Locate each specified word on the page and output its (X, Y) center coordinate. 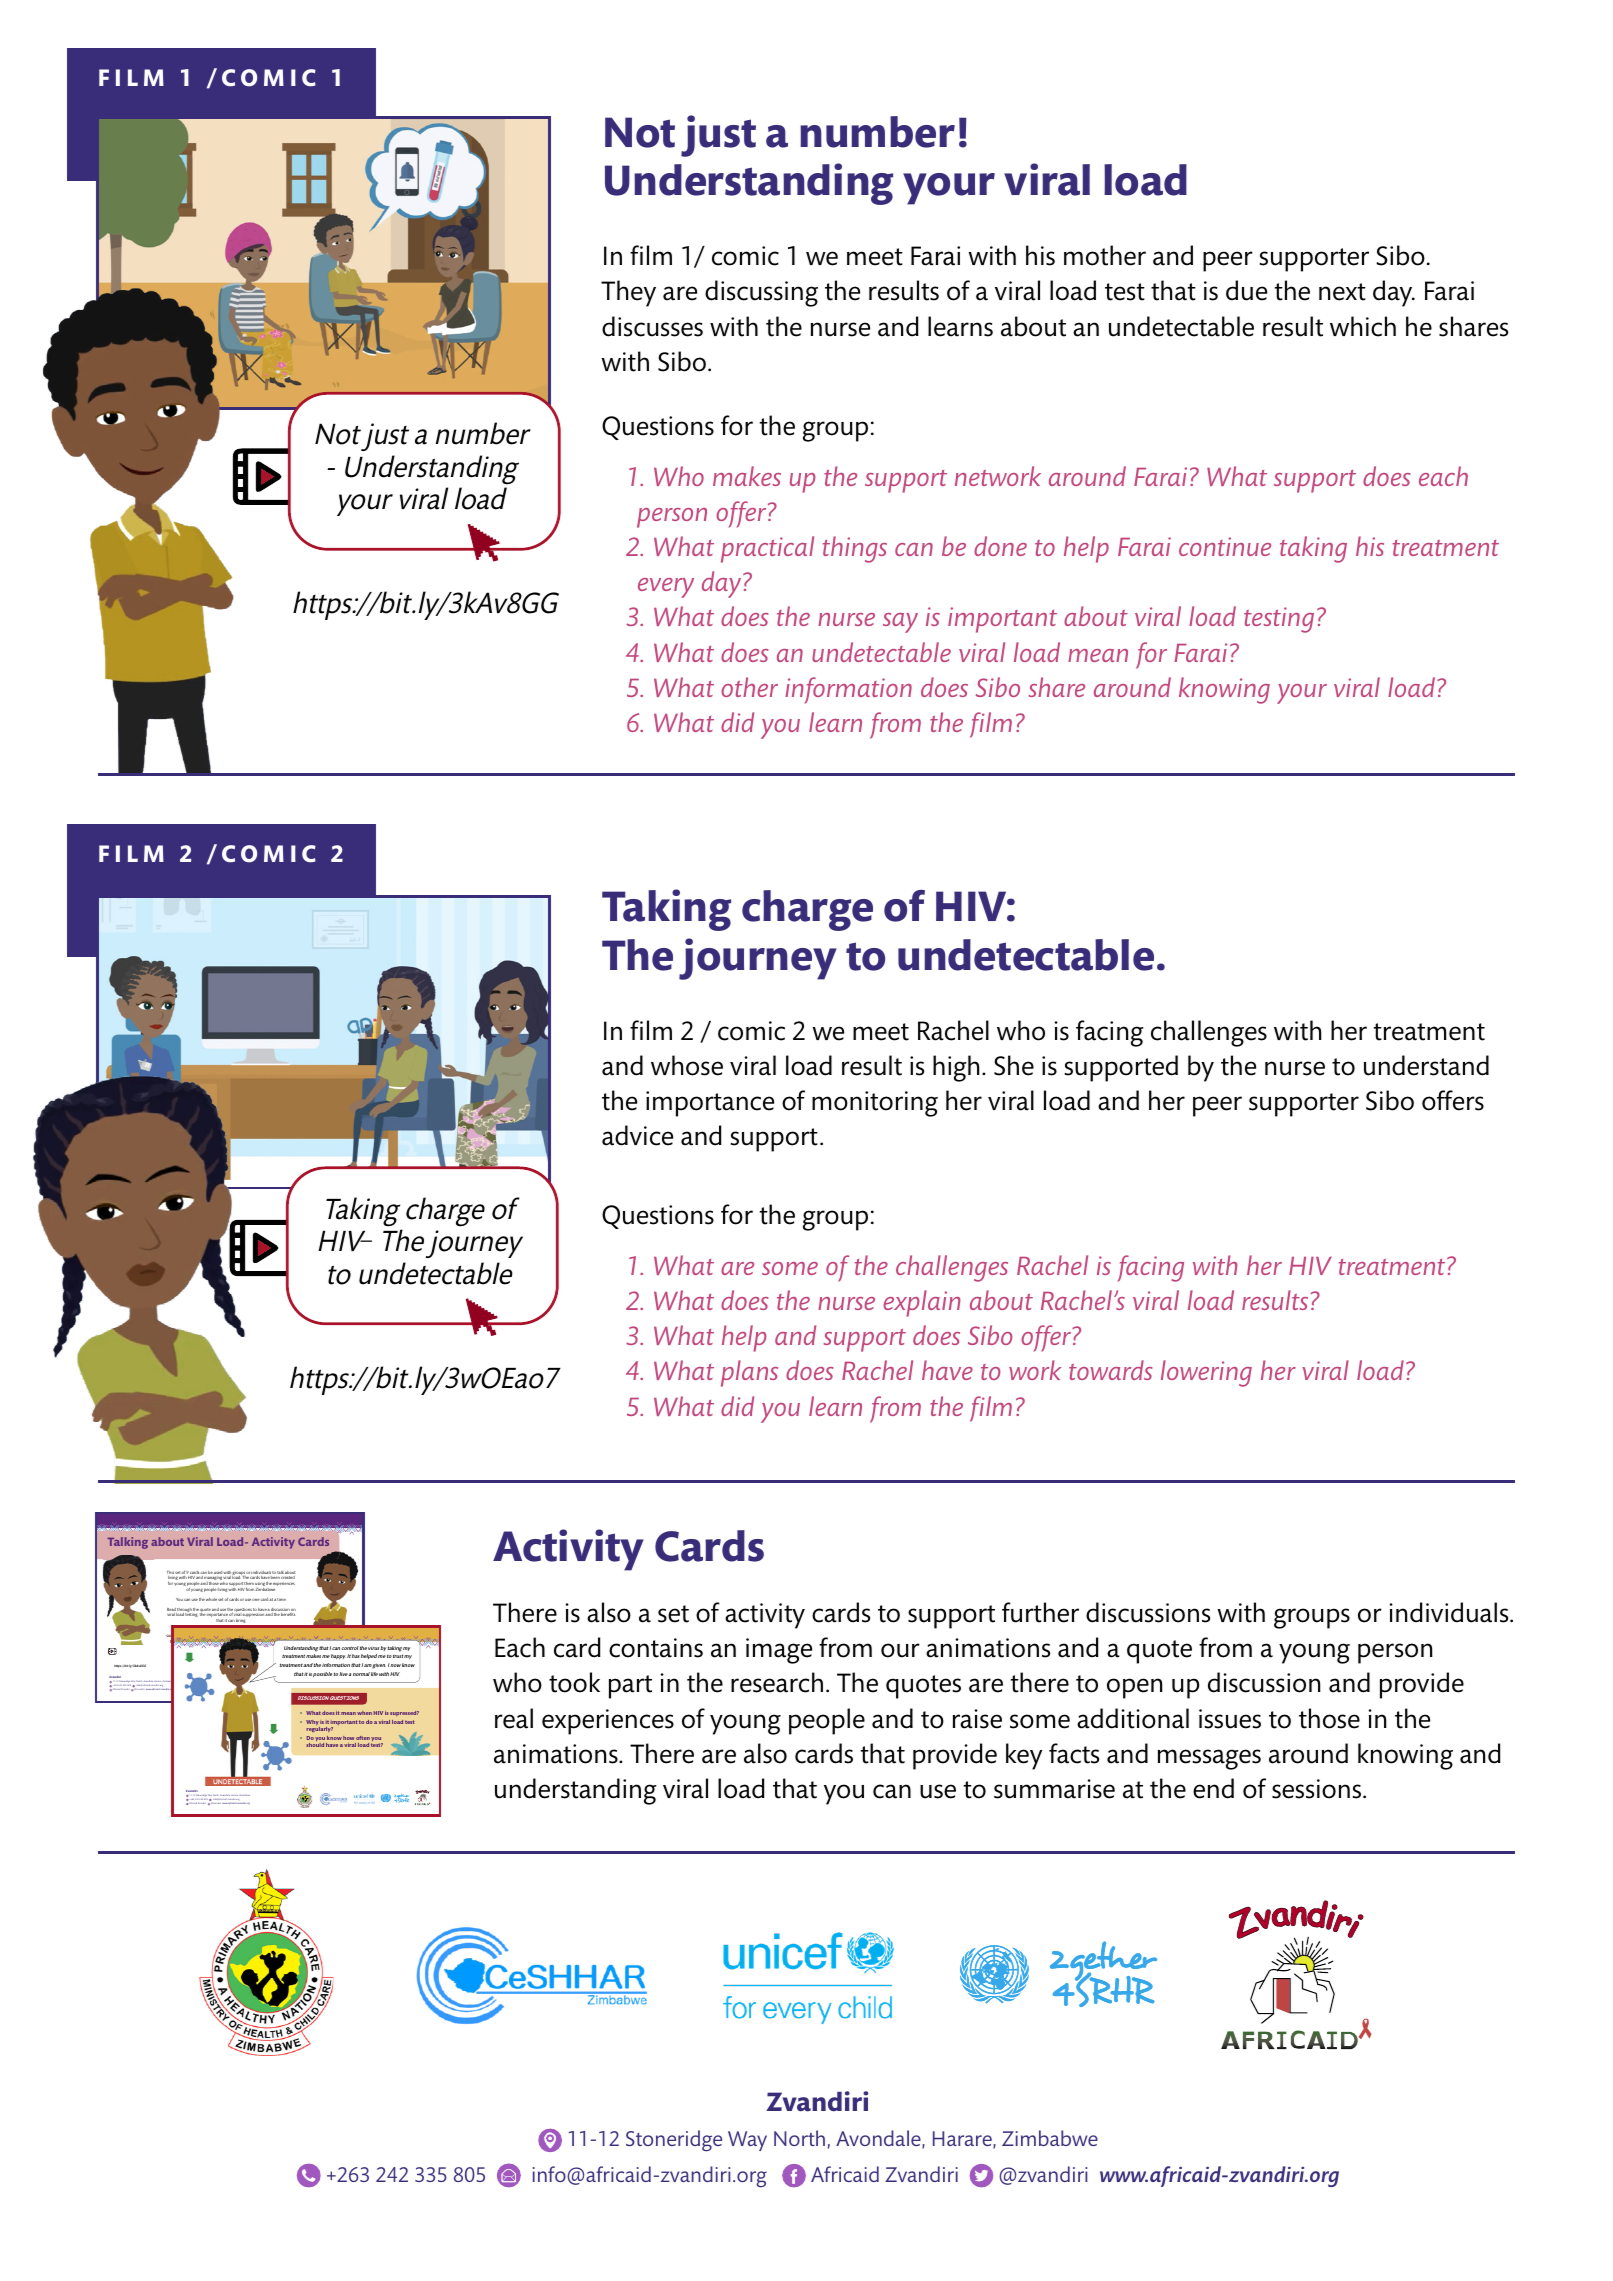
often (363, 1738)
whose (687, 1065)
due (1246, 290)
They (628, 293)
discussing (761, 293)
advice (637, 1135)
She (1014, 1065)
